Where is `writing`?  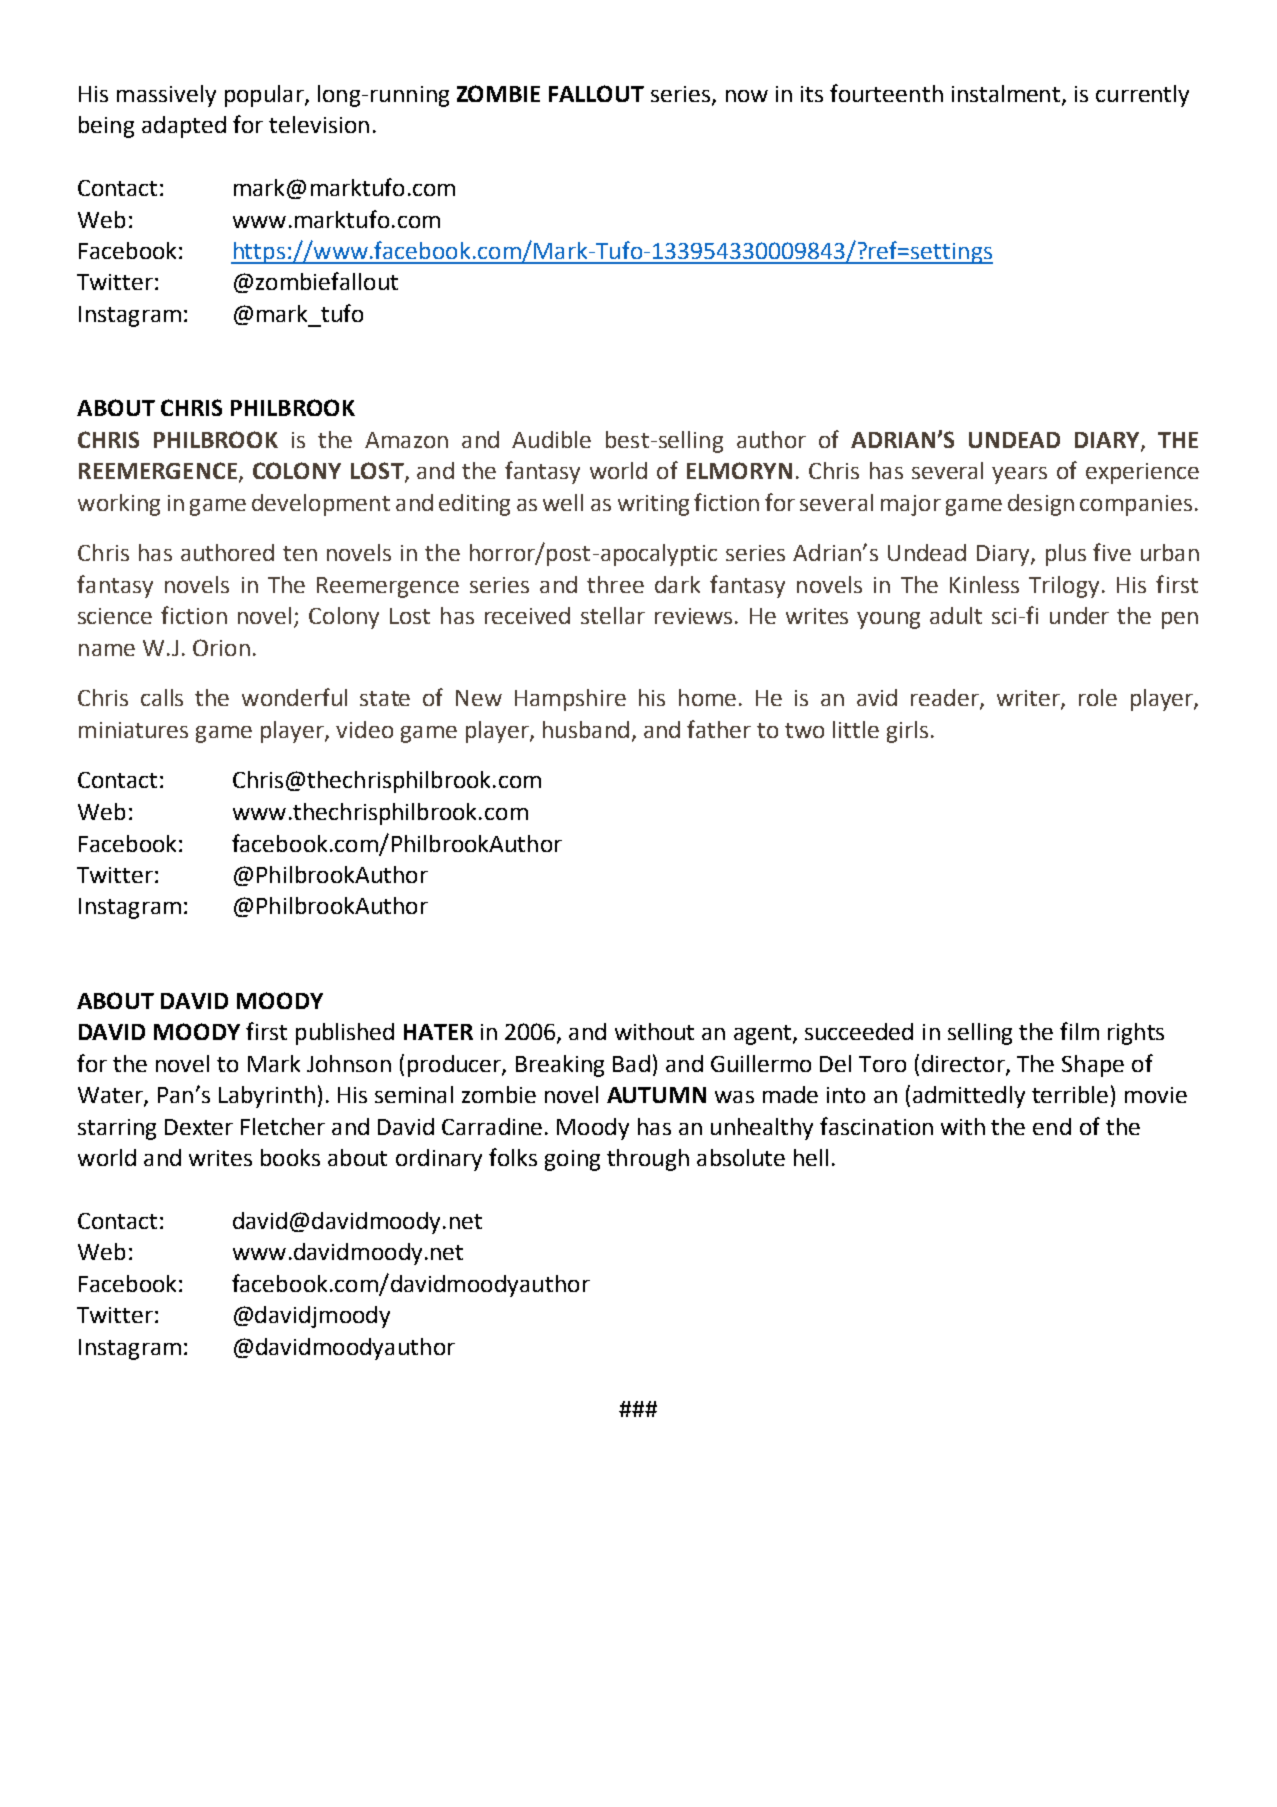 writing is located at coordinates (653, 505).
